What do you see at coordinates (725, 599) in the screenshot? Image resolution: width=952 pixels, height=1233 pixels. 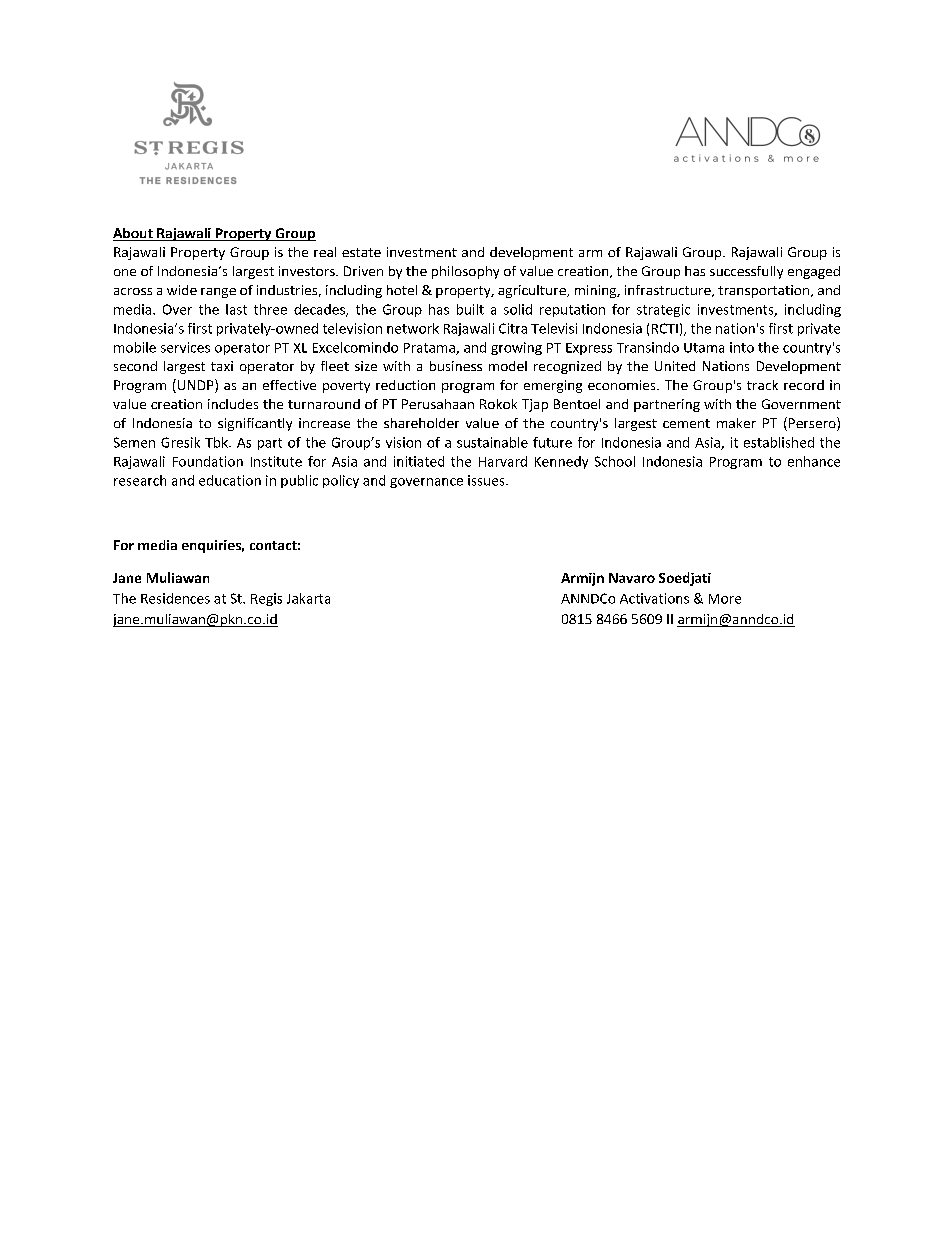 I see `More` at bounding box center [725, 599].
